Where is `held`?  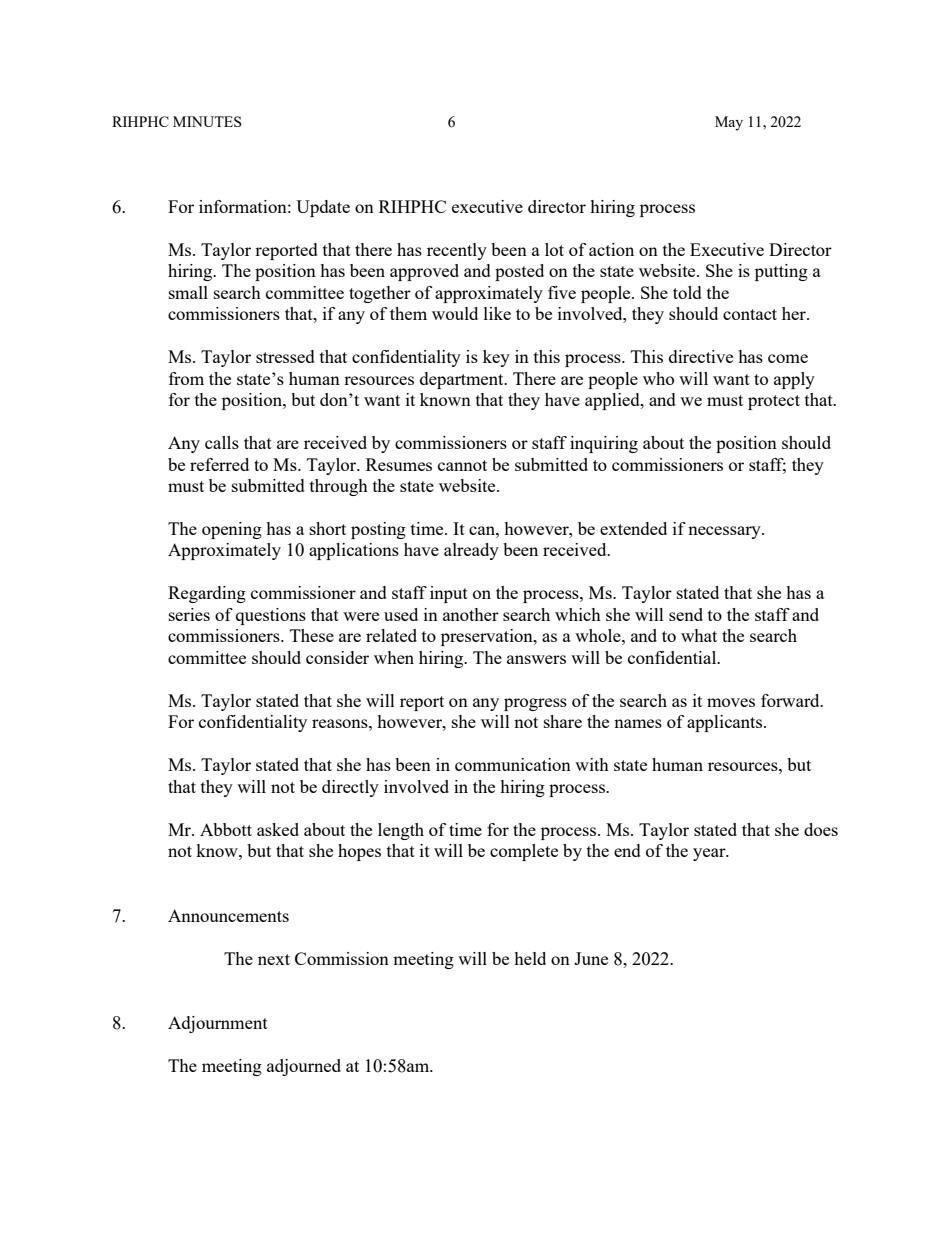 held is located at coordinates (530, 958).
